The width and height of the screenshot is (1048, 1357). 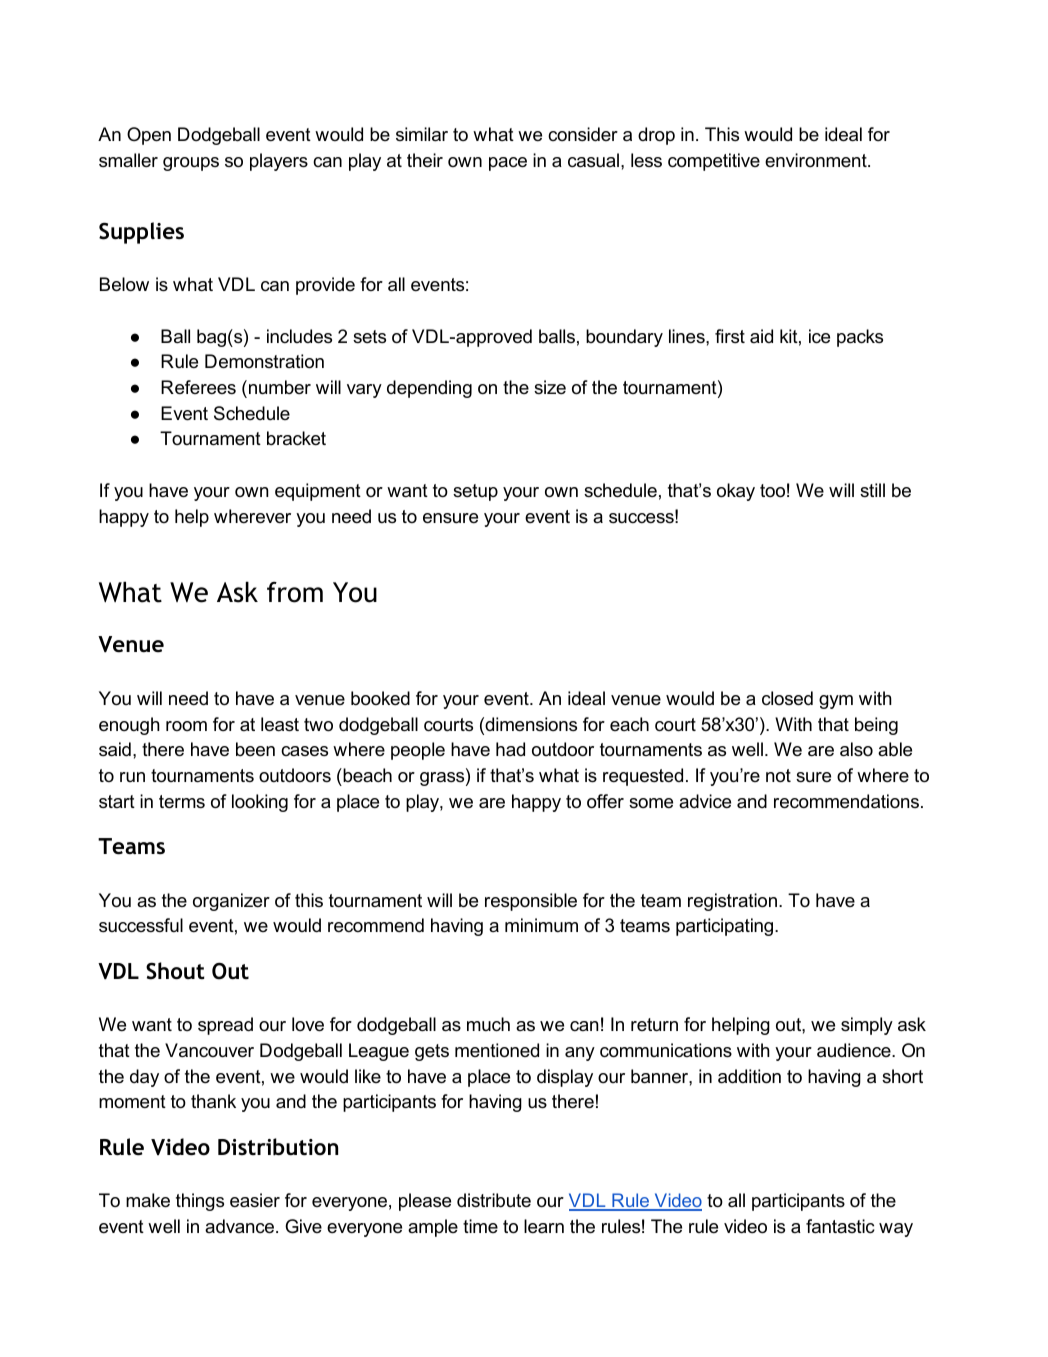 What do you see at coordinates (200, 1202) in the screenshot?
I see `things` at bounding box center [200, 1202].
